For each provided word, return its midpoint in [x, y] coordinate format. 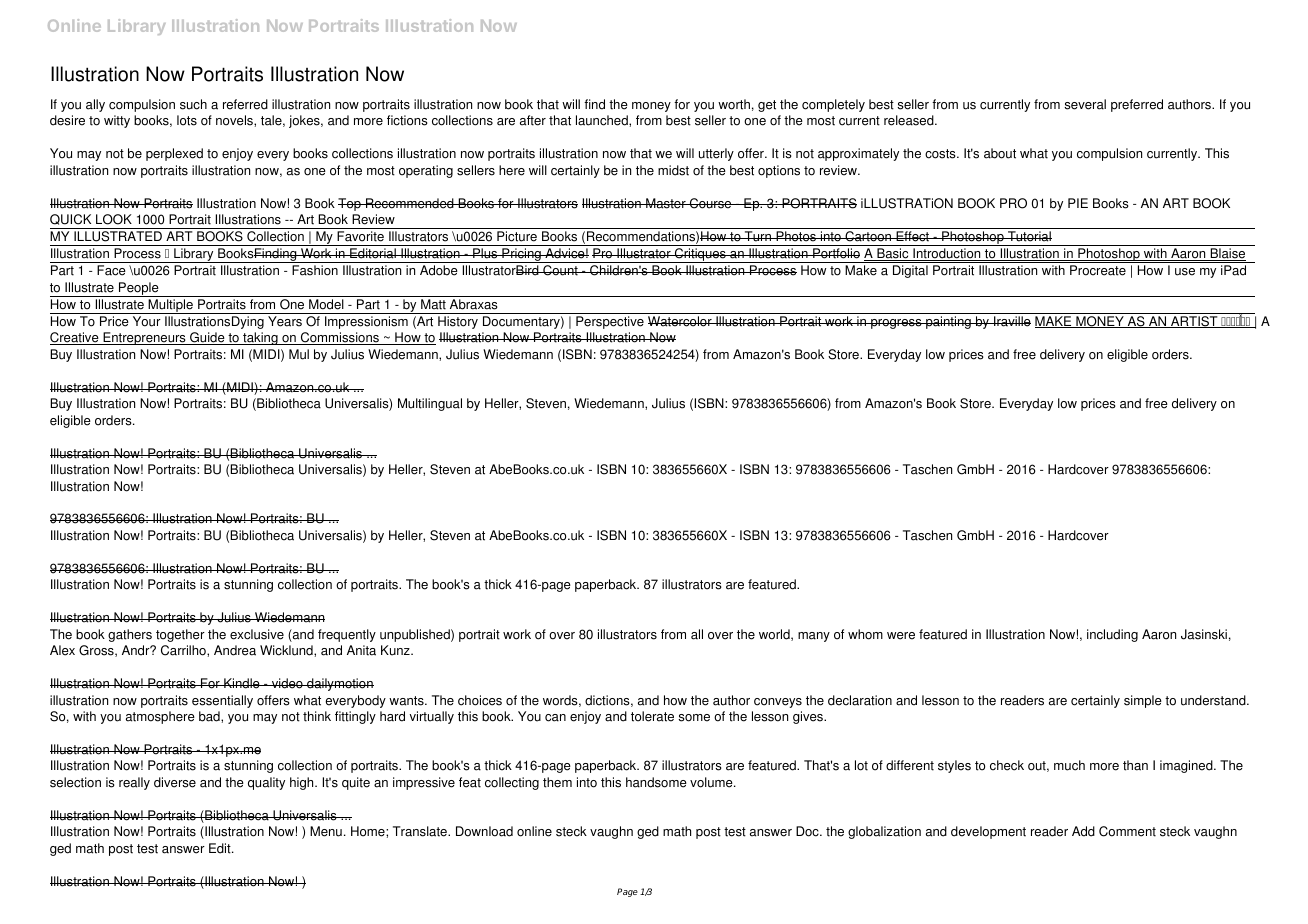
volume [712, 782]
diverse [175, 782]
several [1085, 104]
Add [1083, 831]
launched [603, 120]
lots [187, 120]
